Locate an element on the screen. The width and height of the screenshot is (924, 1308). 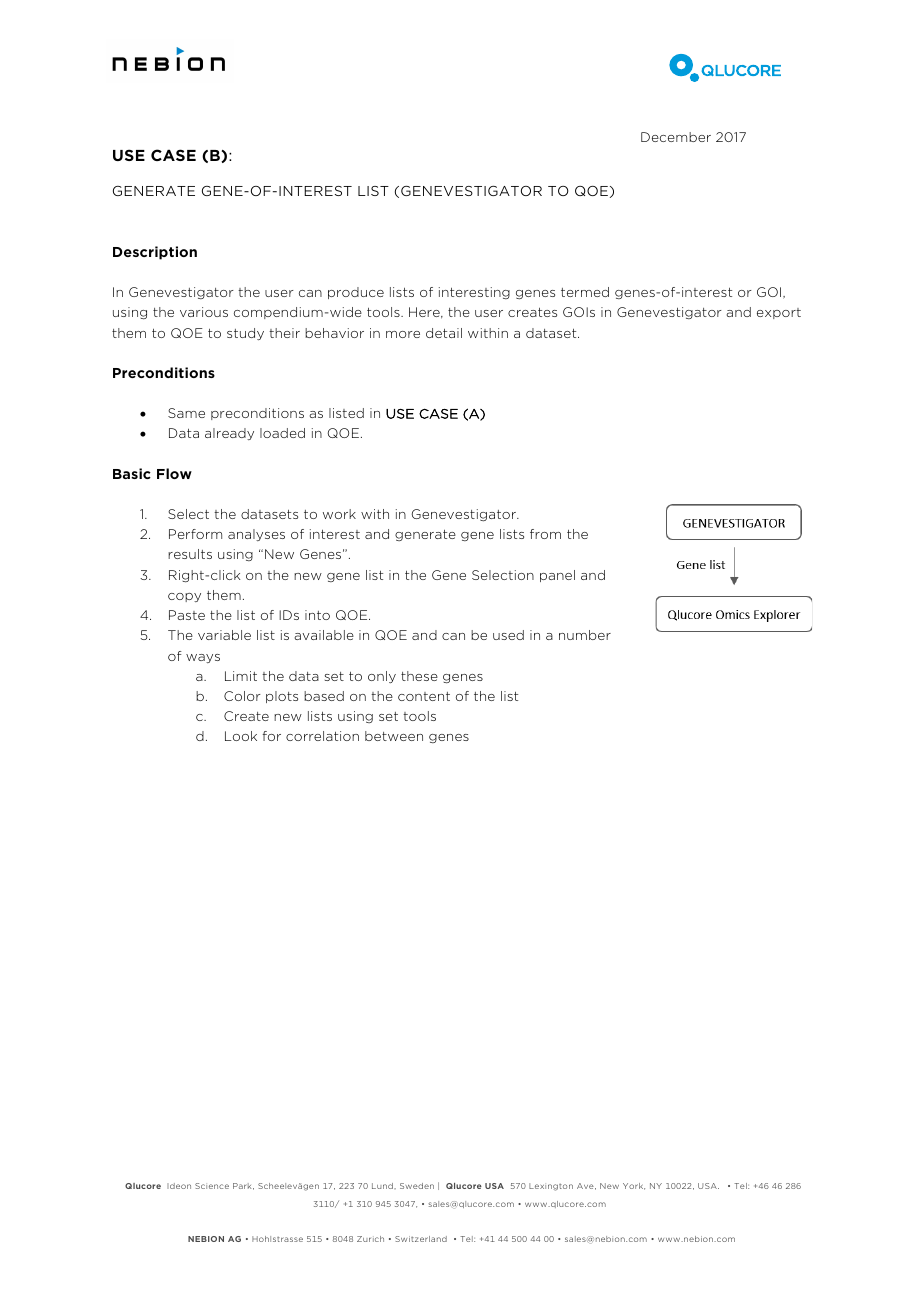
Look is located at coordinates (241, 736).
